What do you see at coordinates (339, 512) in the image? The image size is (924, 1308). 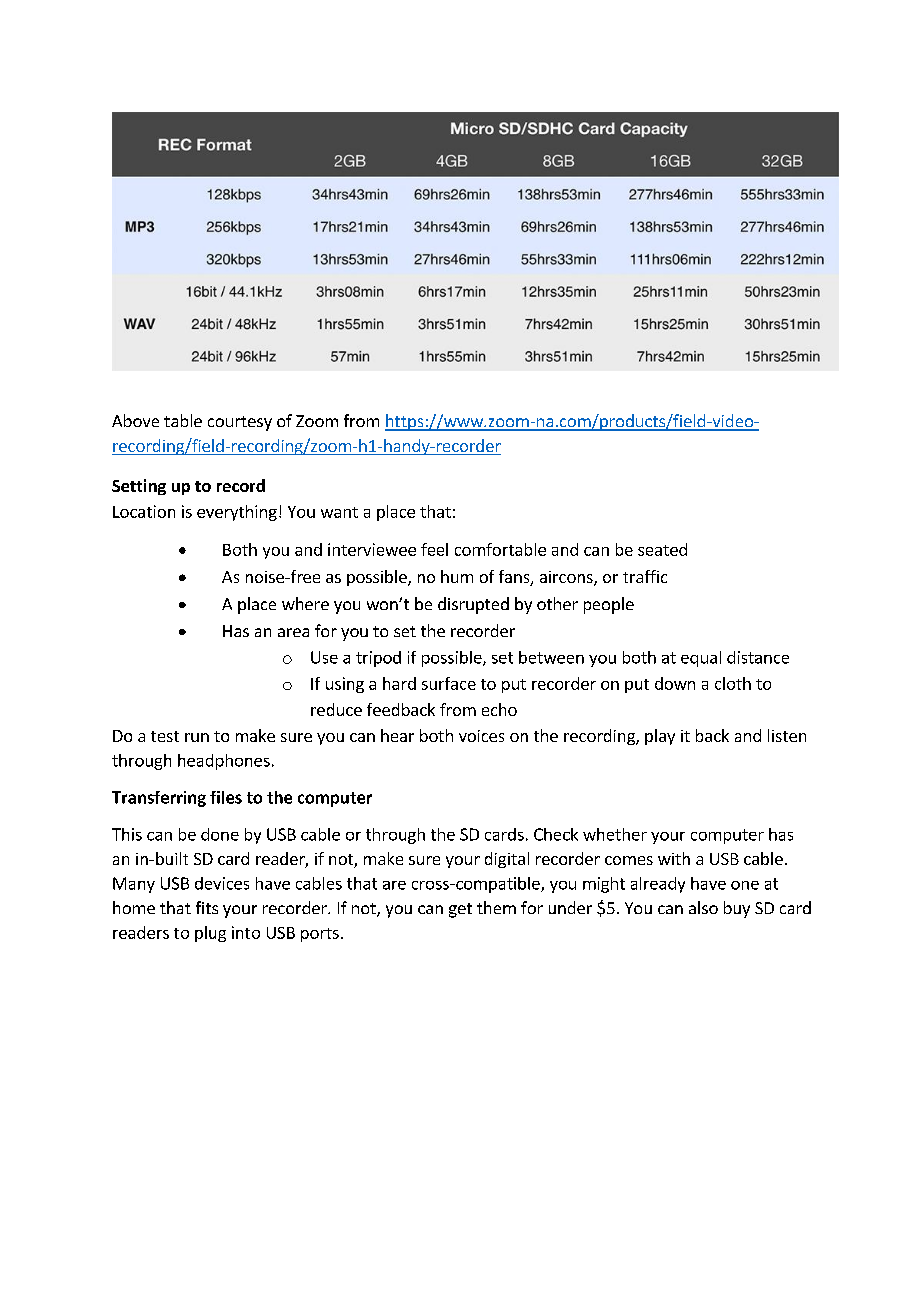 I see `want` at bounding box center [339, 512].
